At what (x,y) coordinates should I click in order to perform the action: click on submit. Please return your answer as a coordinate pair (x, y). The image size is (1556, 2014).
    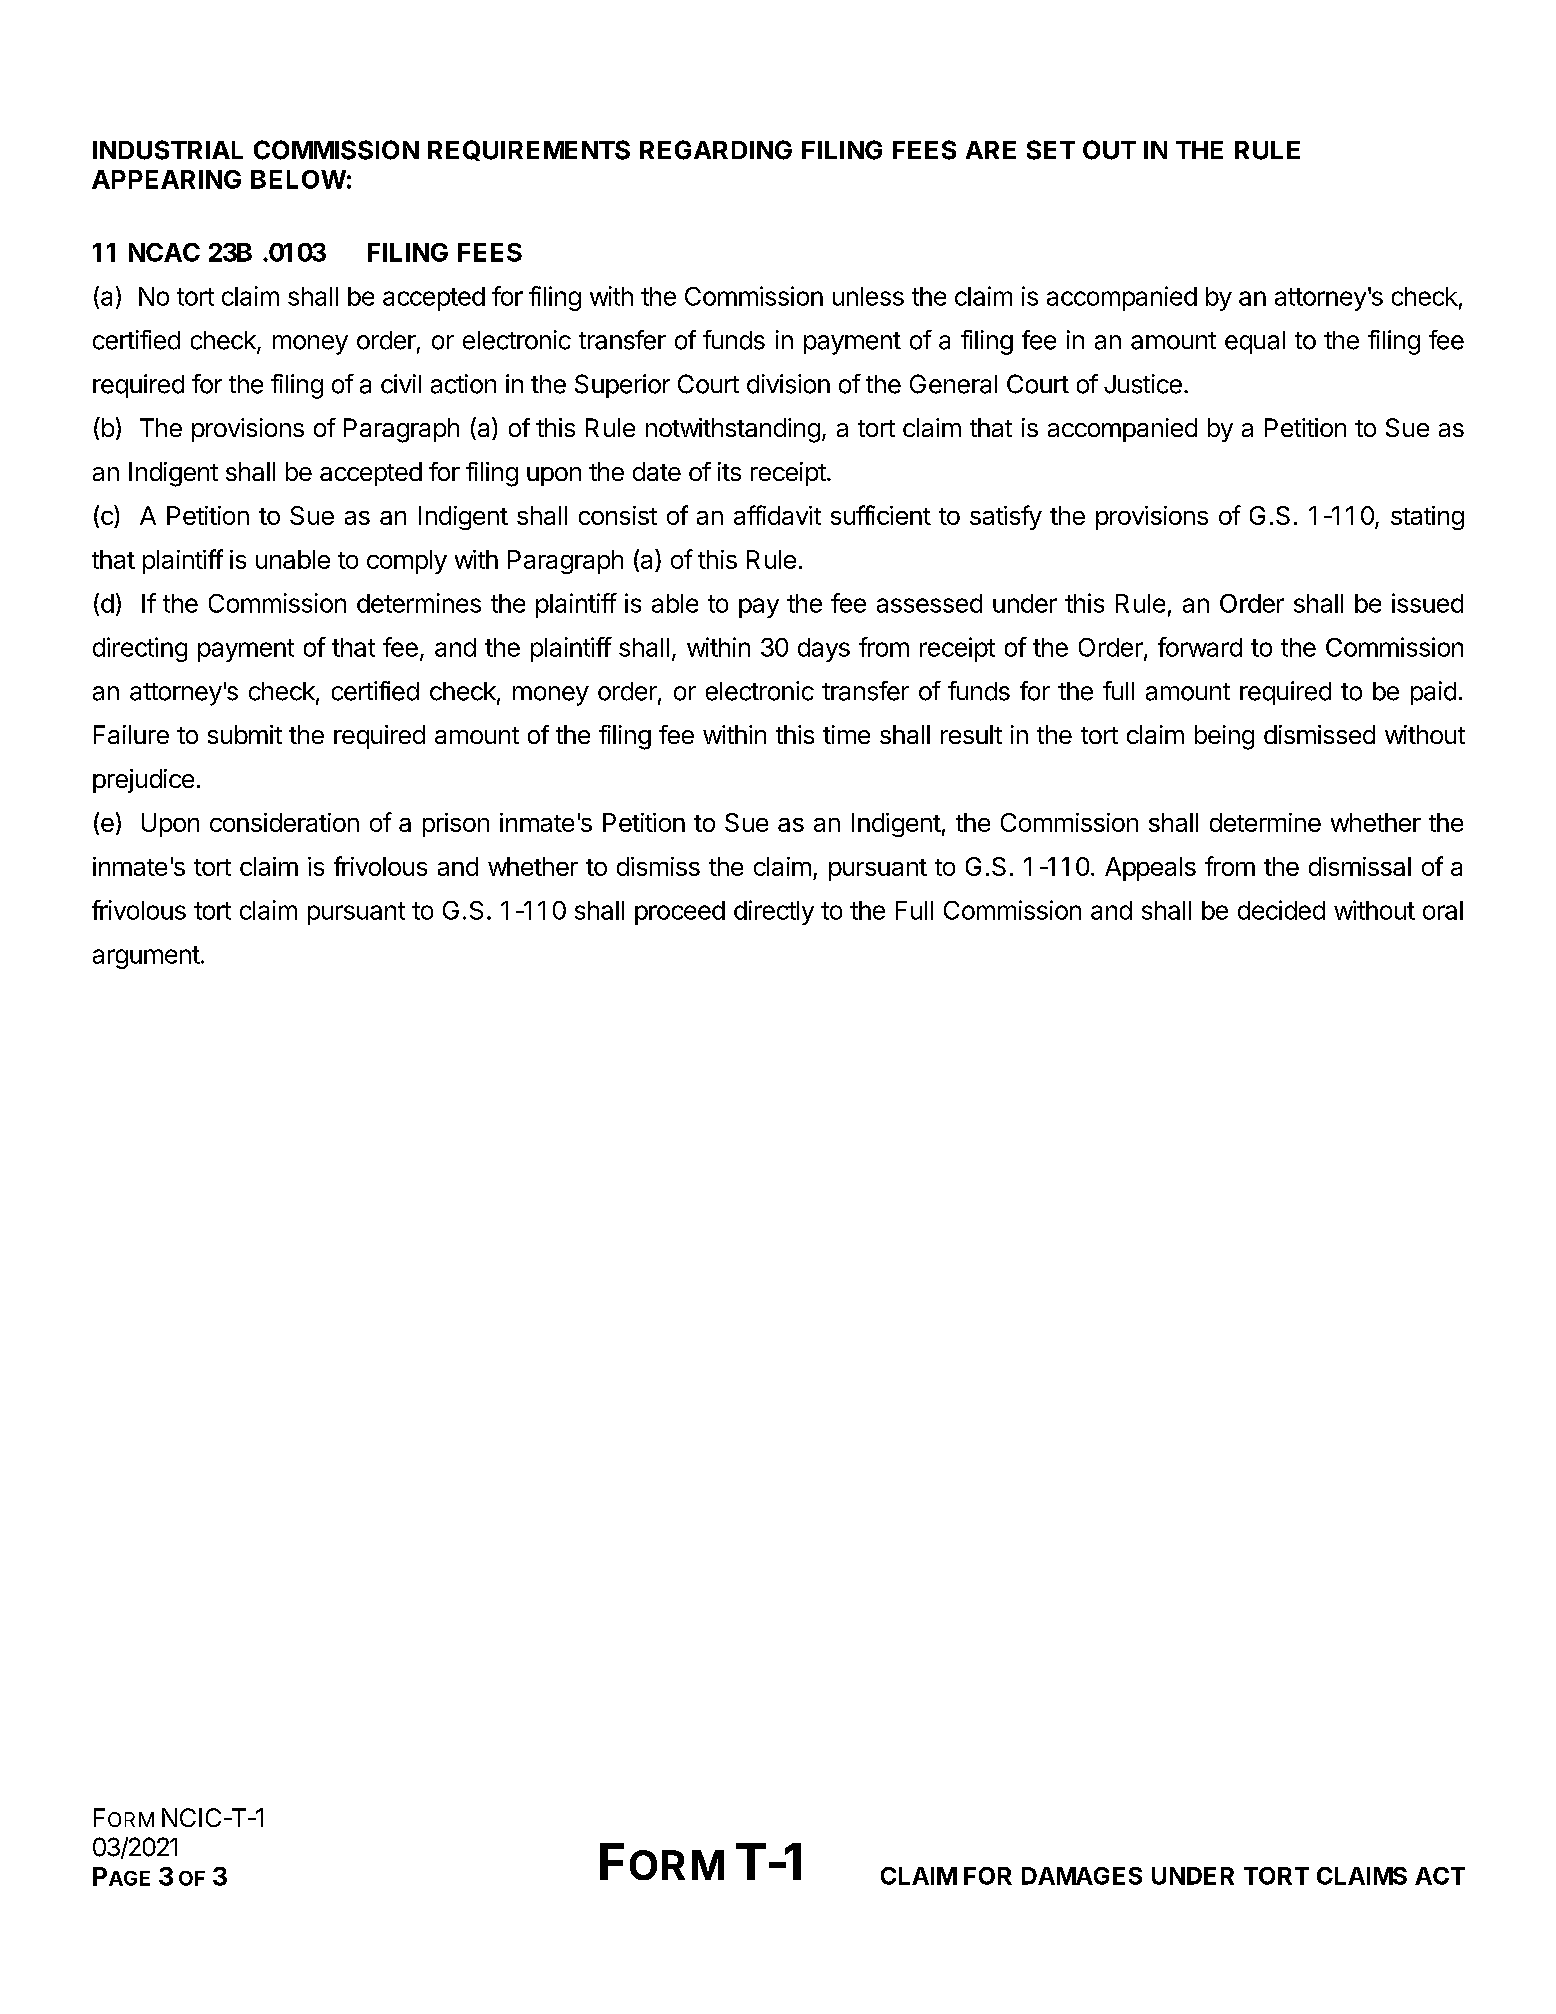
    Looking at the image, I should click on (245, 734).
